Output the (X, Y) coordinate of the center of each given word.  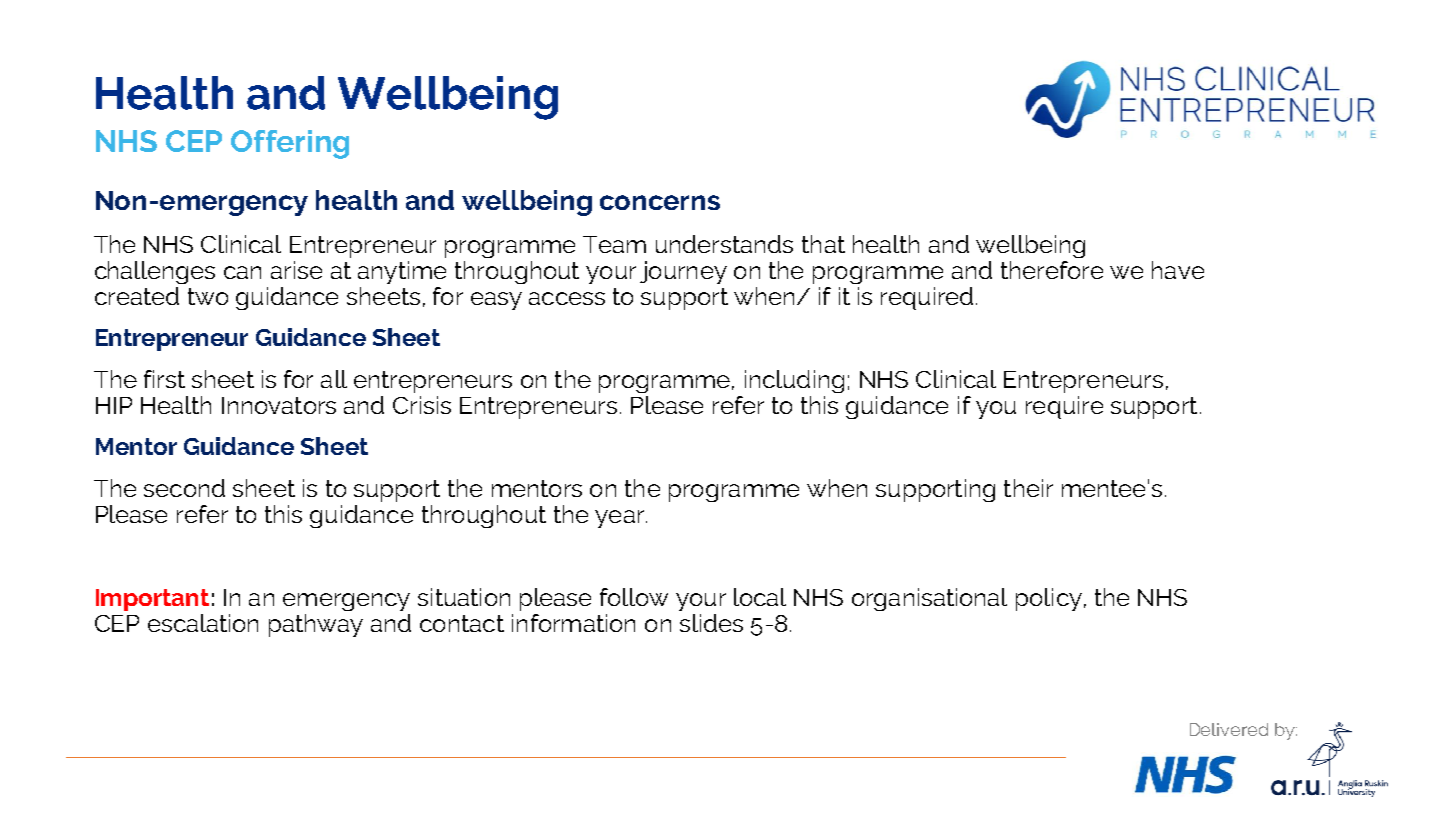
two (208, 296)
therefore (1052, 270)
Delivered (1229, 729)
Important (152, 600)
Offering (290, 144)
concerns (660, 202)
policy (1049, 599)
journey (683, 272)
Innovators (279, 405)
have (1178, 270)
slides (711, 623)
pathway (316, 625)
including (794, 381)
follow (634, 597)
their (1028, 488)
